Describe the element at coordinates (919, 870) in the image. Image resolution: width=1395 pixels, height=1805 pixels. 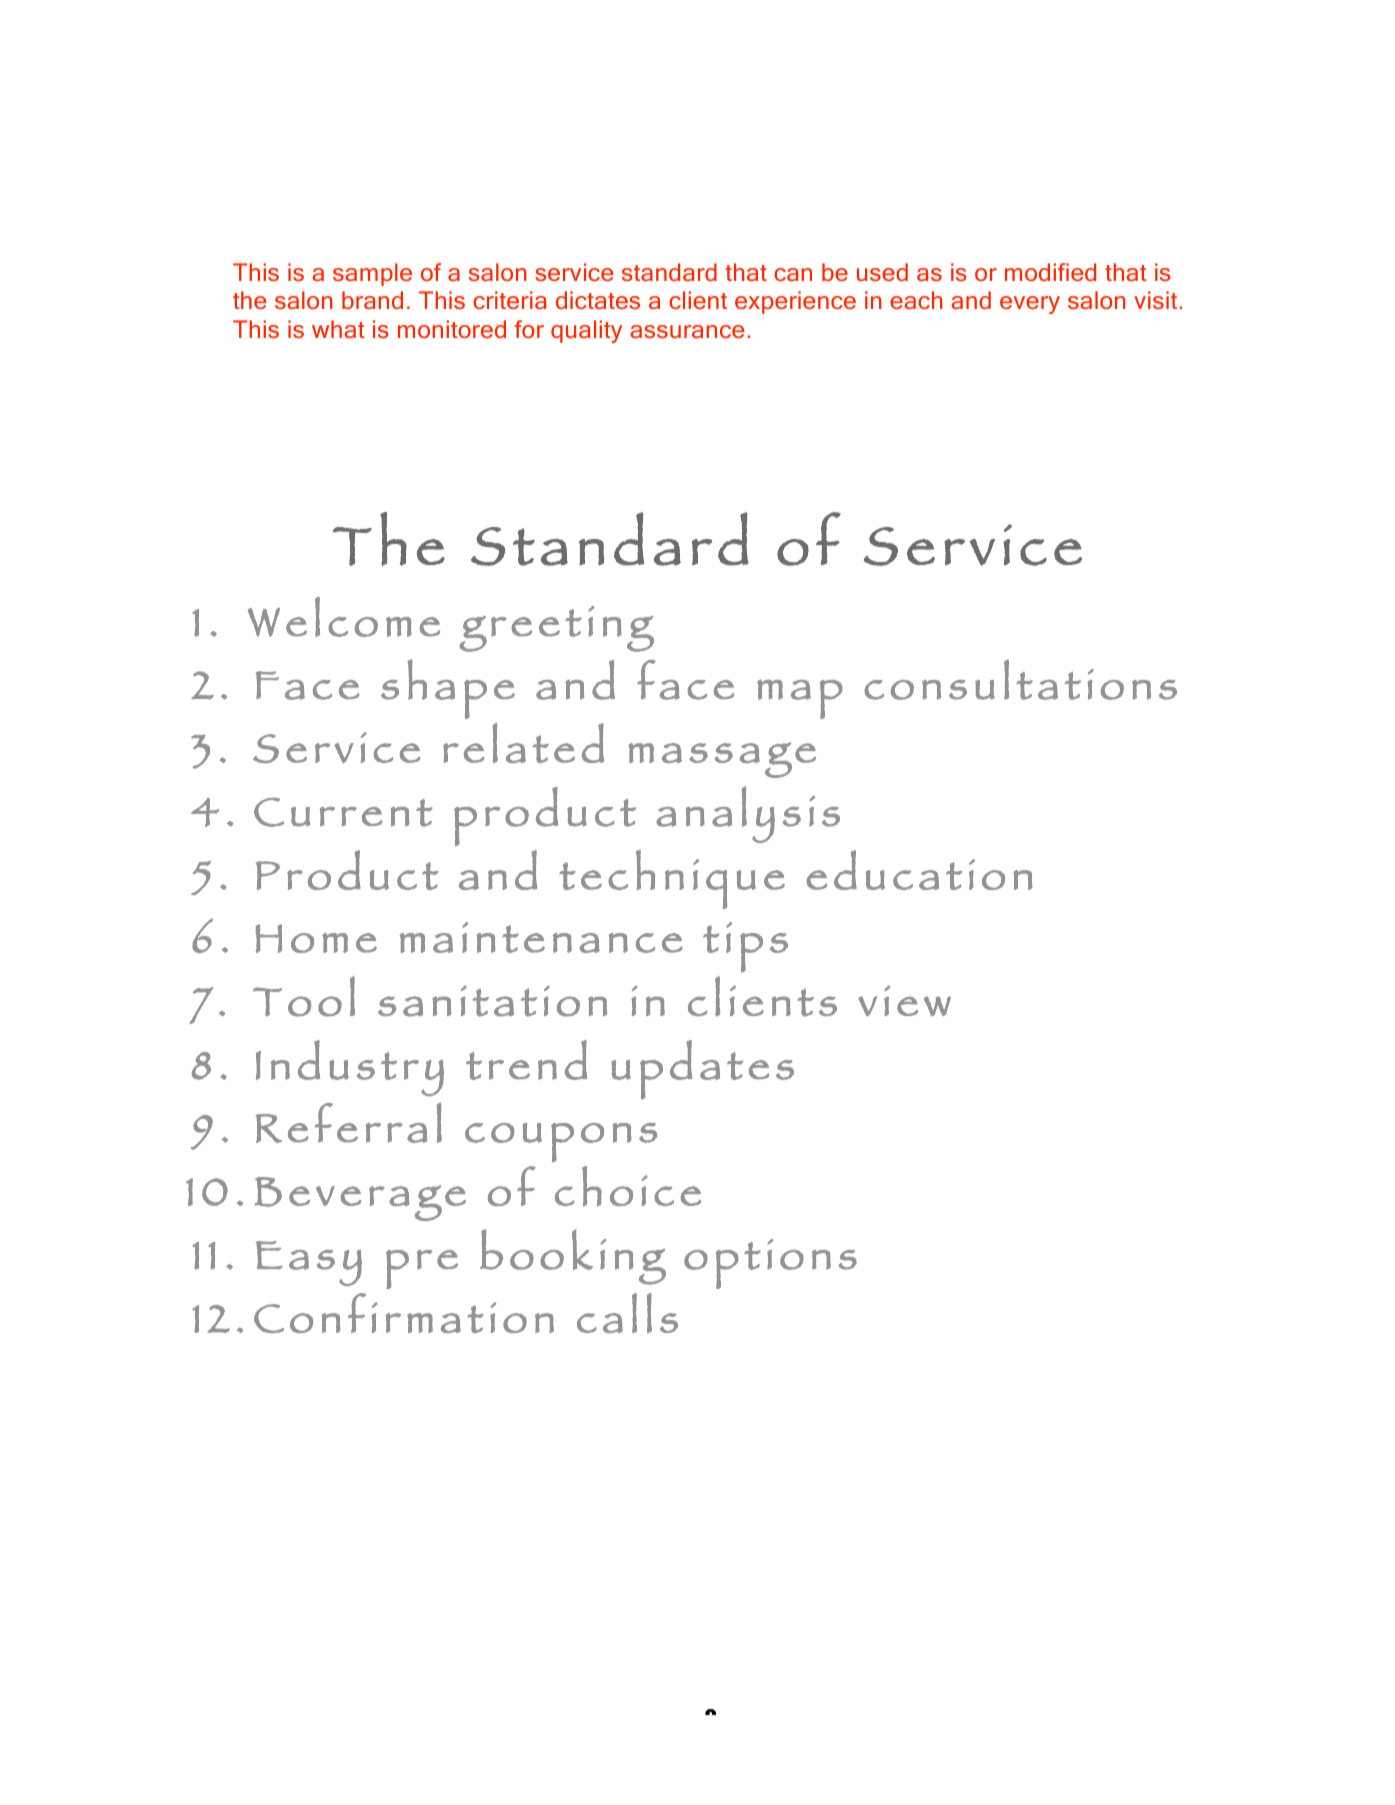
I see `education` at that location.
